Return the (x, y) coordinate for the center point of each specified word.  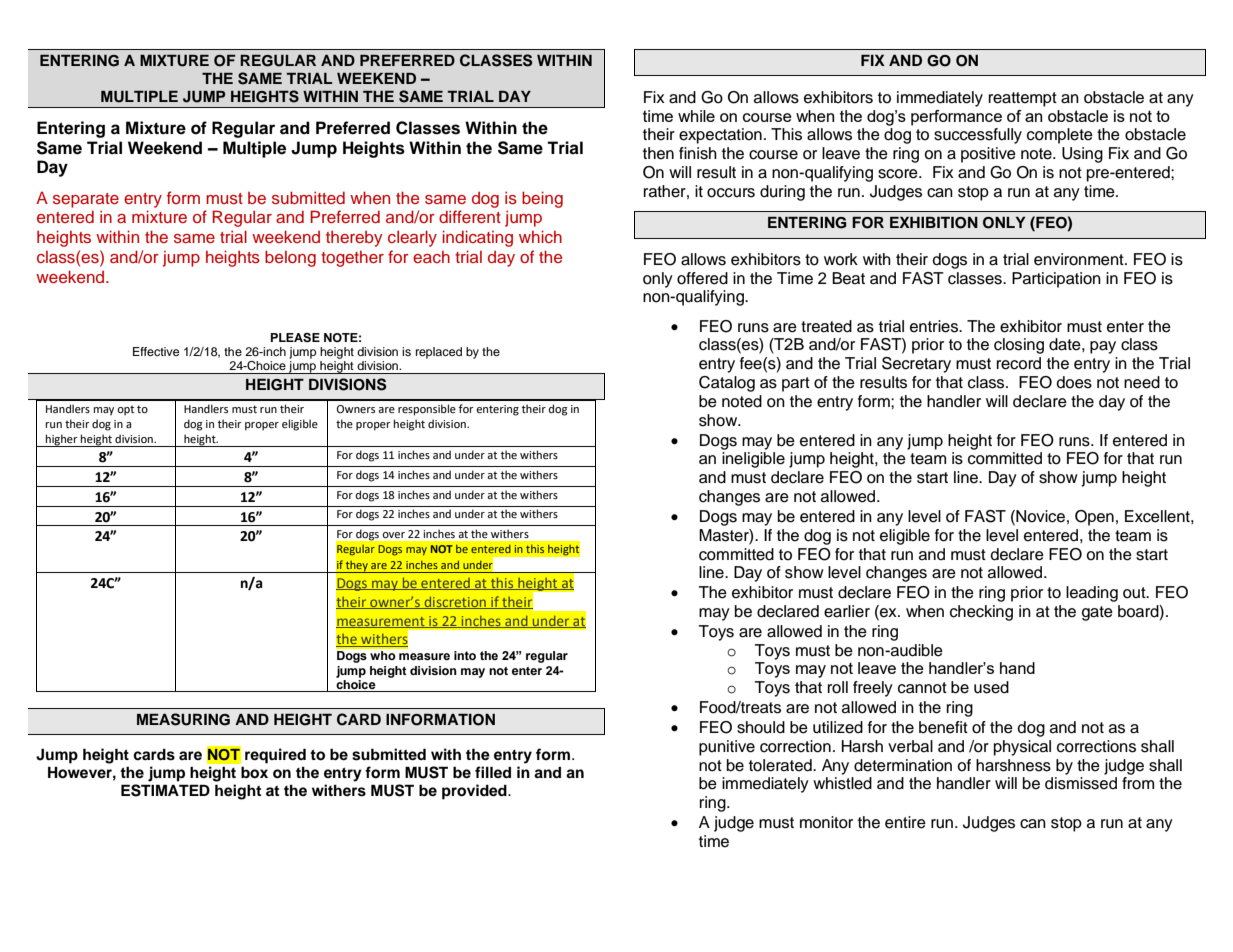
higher (62, 440)
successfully (978, 136)
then (658, 153)
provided (475, 792)
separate (86, 200)
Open (1094, 518)
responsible (427, 410)
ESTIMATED (165, 790)
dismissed (1081, 783)
